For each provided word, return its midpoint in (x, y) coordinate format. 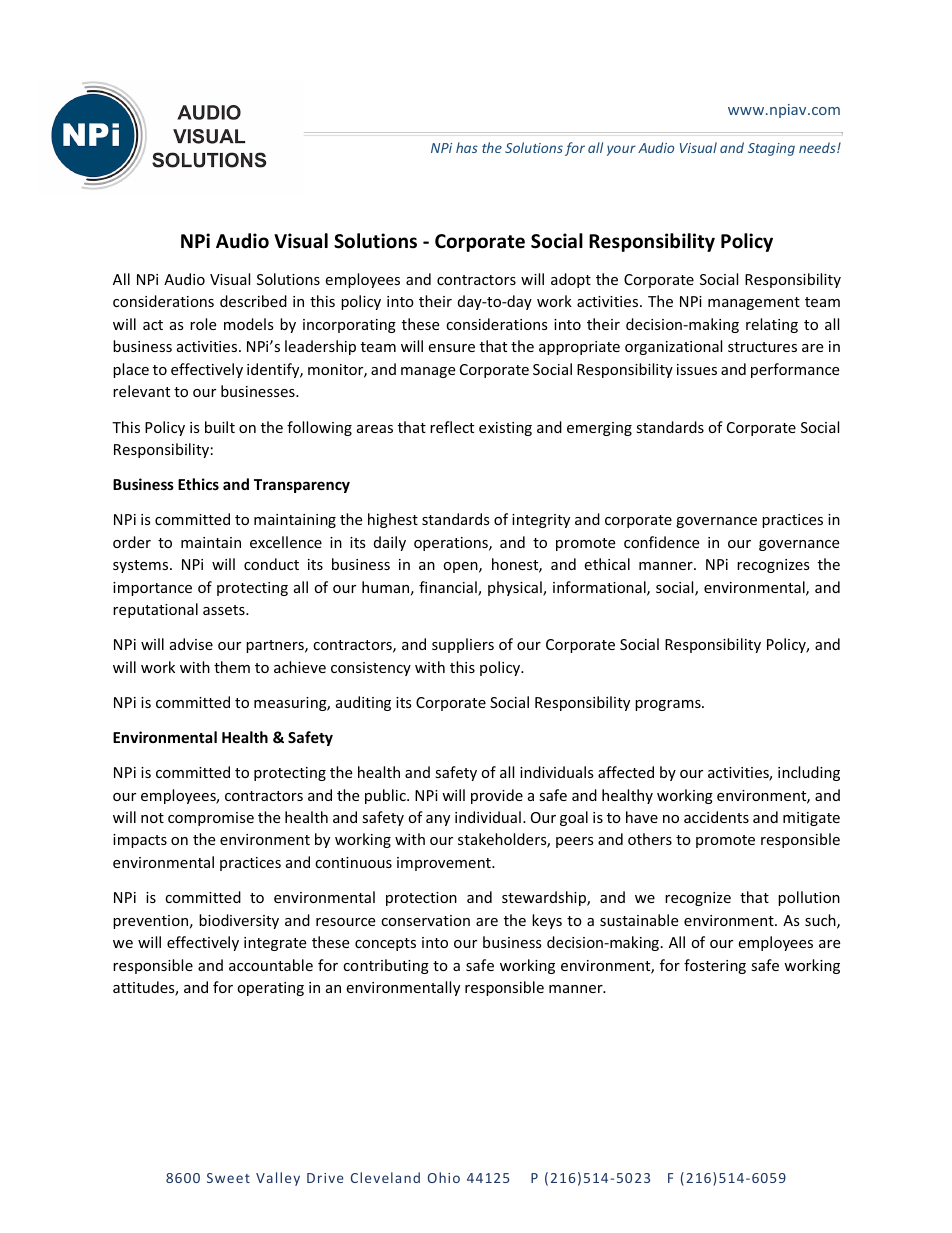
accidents (716, 817)
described (253, 301)
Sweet (228, 1178)
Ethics (198, 484)
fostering (715, 966)
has (467, 147)
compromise (211, 819)
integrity (541, 521)
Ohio (444, 1177)
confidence (661, 542)
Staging (771, 149)
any (438, 820)
